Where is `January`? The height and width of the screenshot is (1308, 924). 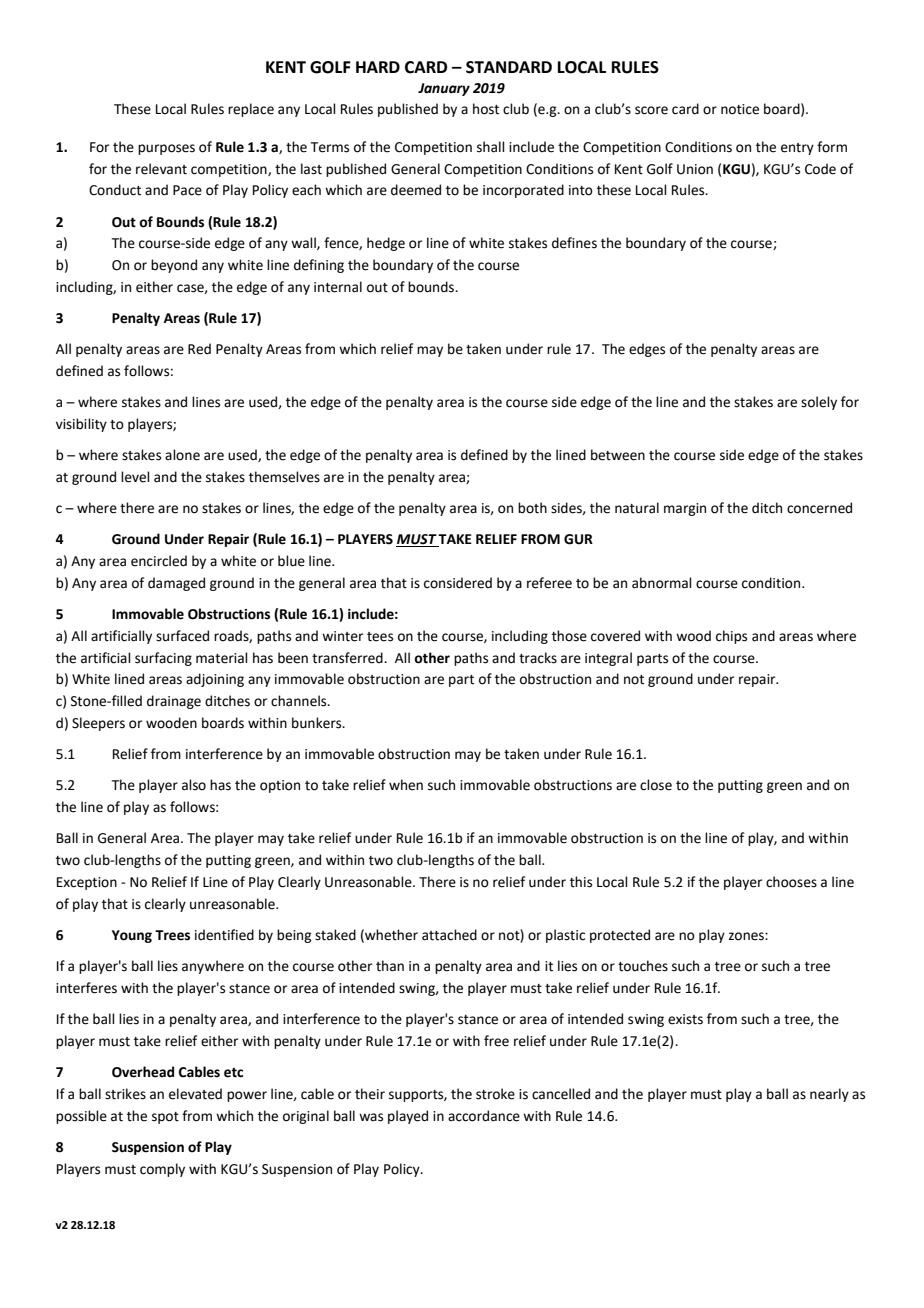
January is located at coordinates (444, 89).
